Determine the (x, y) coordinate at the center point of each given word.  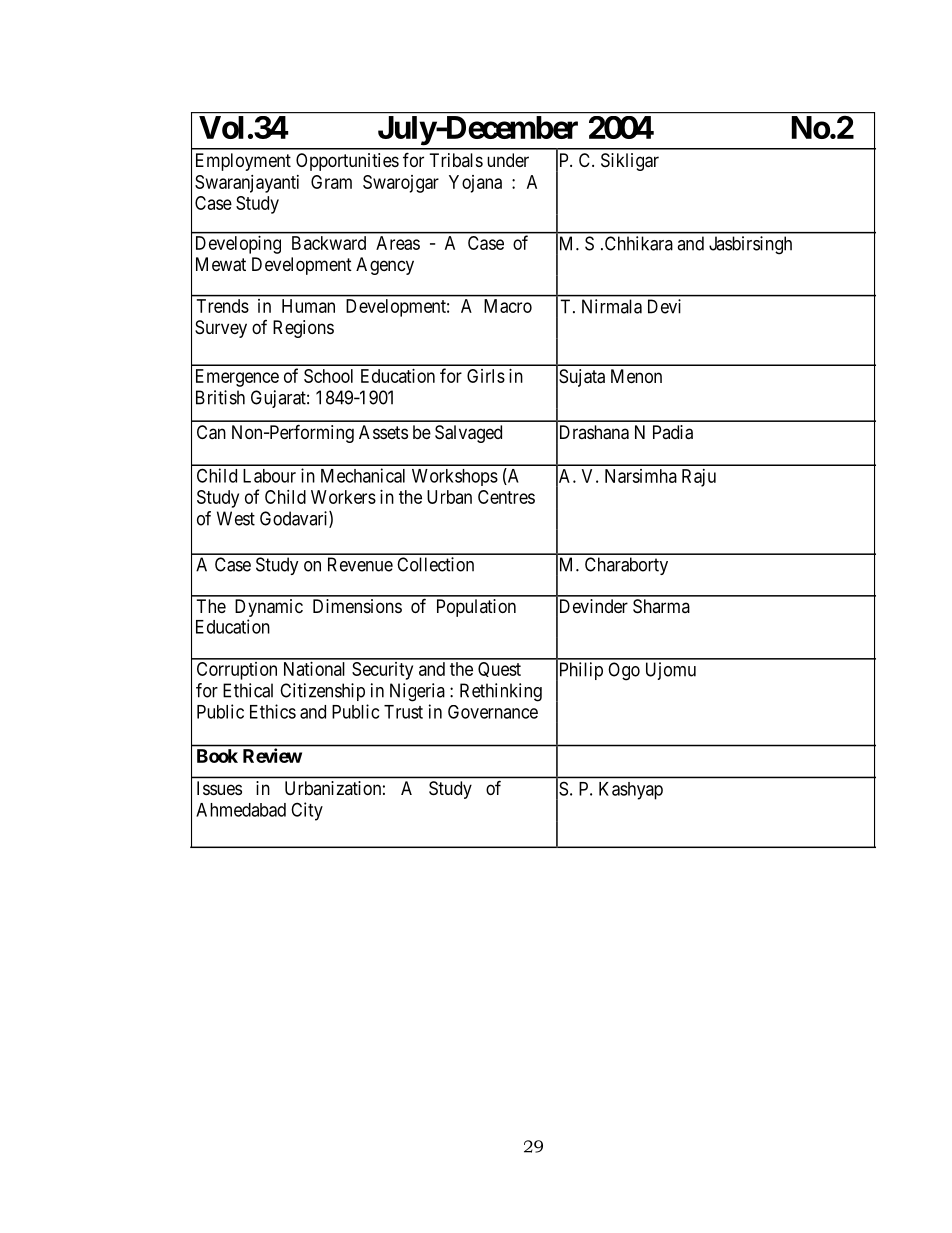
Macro (508, 306)
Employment (243, 162)
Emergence (237, 378)
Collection (435, 564)
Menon (636, 376)
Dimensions (357, 606)
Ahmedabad (241, 810)
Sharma (661, 606)
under (508, 160)
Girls (486, 376)
